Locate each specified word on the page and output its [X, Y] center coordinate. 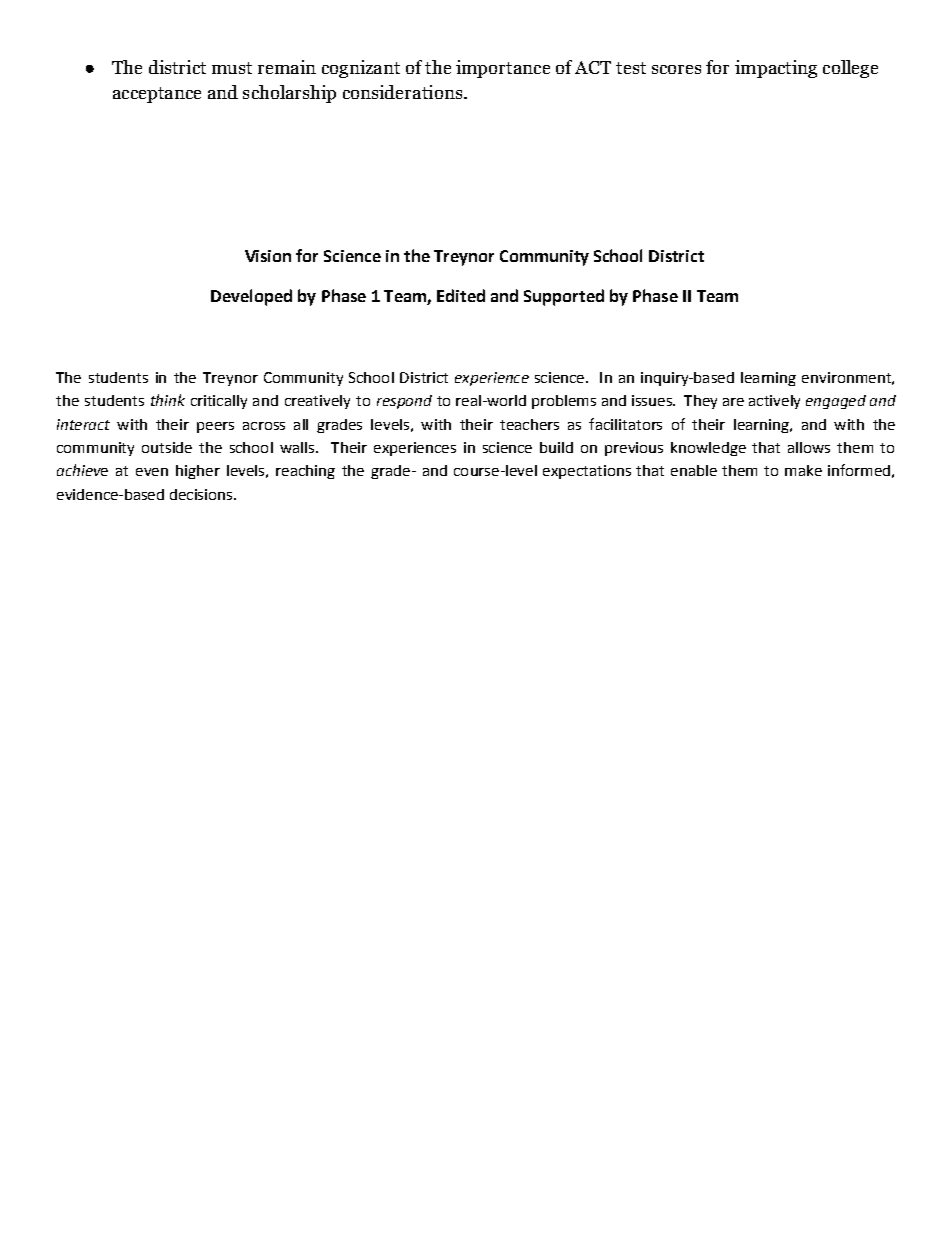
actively [774, 402]
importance [503, 69]
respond [404, 402]
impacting [776, 69]
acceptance [157, 95]
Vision [268, 256]
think [168, 400]
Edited [461, 295]
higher [198, 472]
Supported [564, 297]
